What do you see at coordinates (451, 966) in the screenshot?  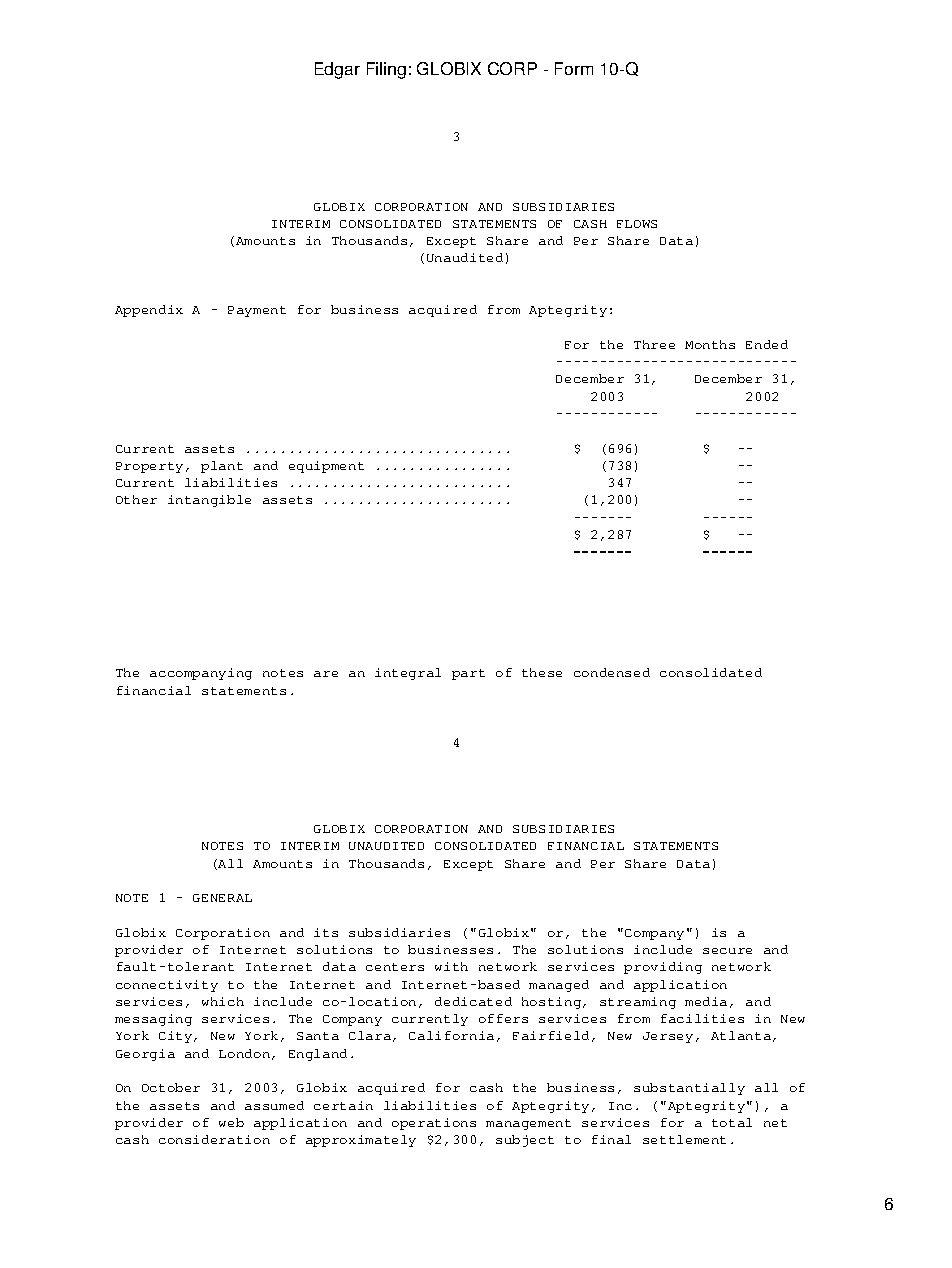 I see `with` at bounding box center [451, 966].
